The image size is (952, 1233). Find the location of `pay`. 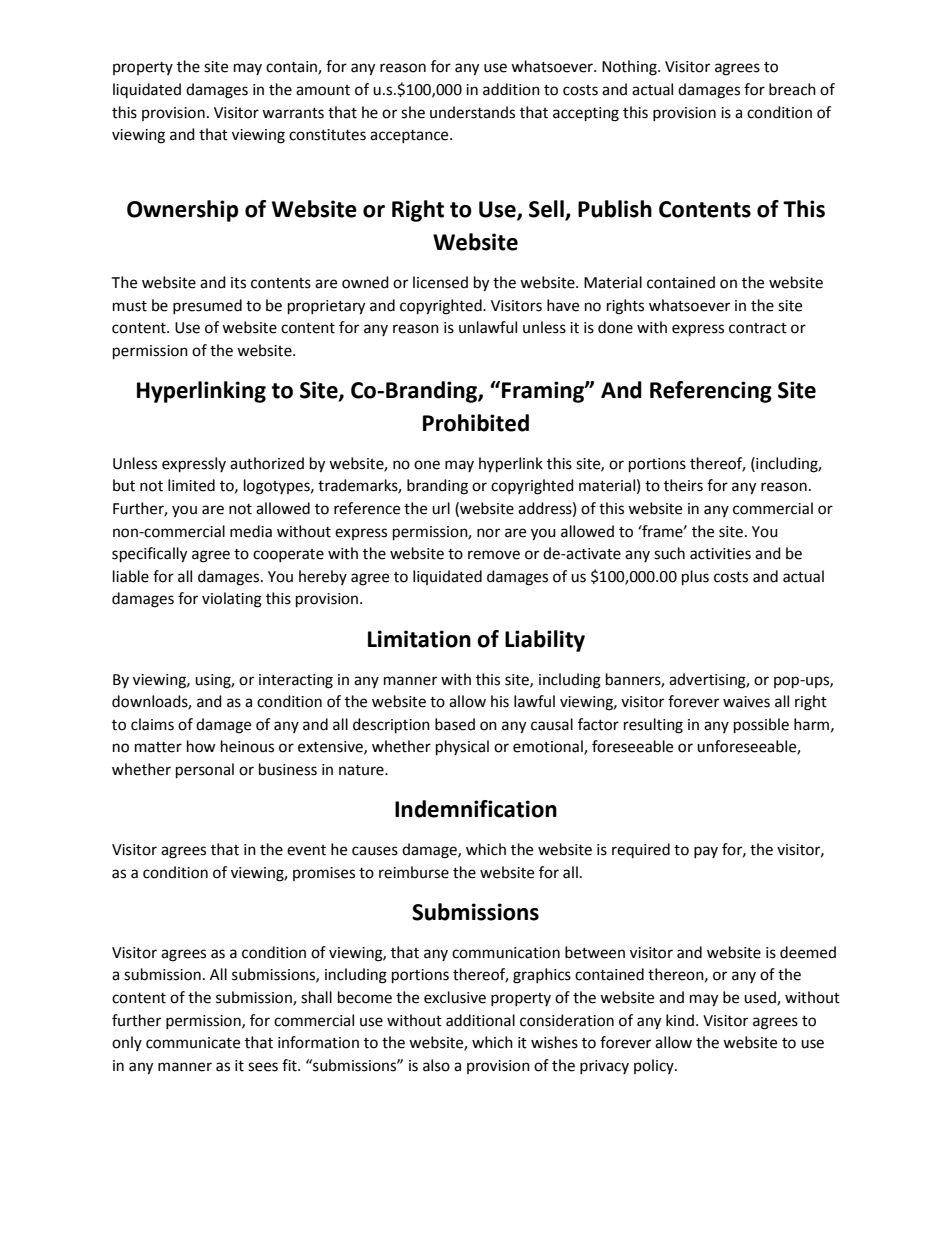

pay is located at coordinates (706, 852).
